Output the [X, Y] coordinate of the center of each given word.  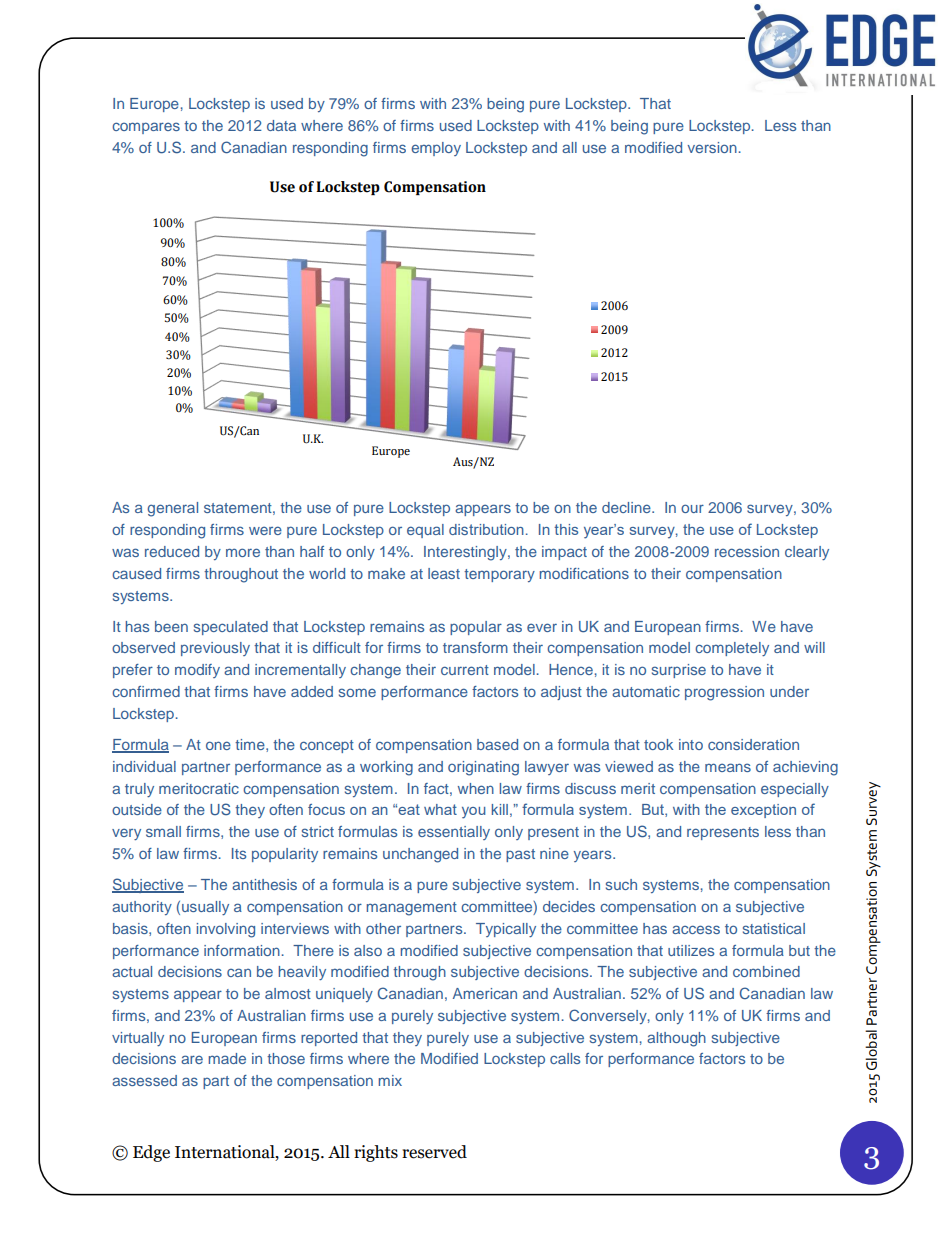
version [712, 147]
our [692, 508]
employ [436, 149]
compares [146, 128]
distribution [486, 529]
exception [763, 811]
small [163, 831]
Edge [151, 1153]
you [473, 813]
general [172, 509]
